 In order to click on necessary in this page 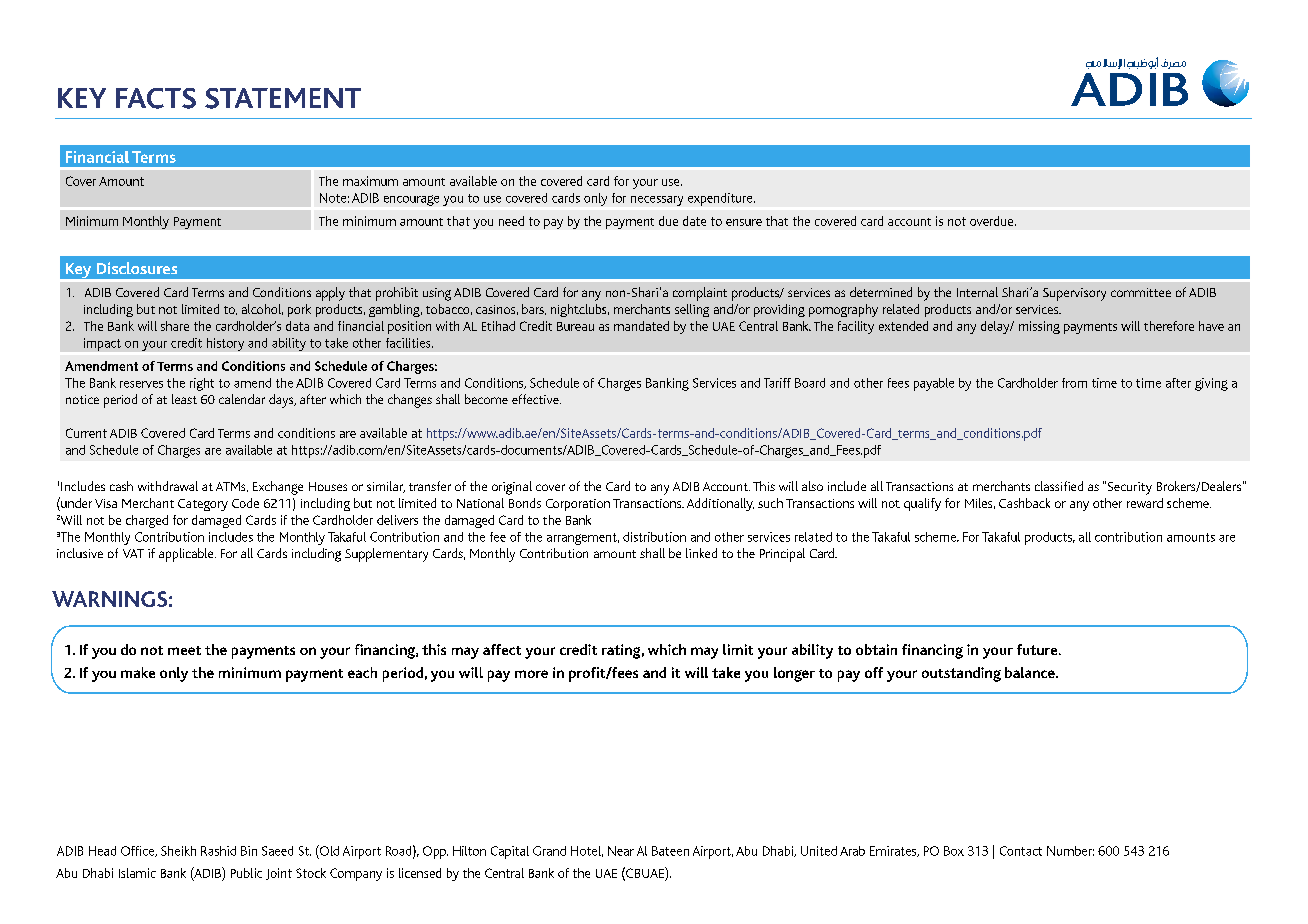, I will do `click(657, 201)`.
